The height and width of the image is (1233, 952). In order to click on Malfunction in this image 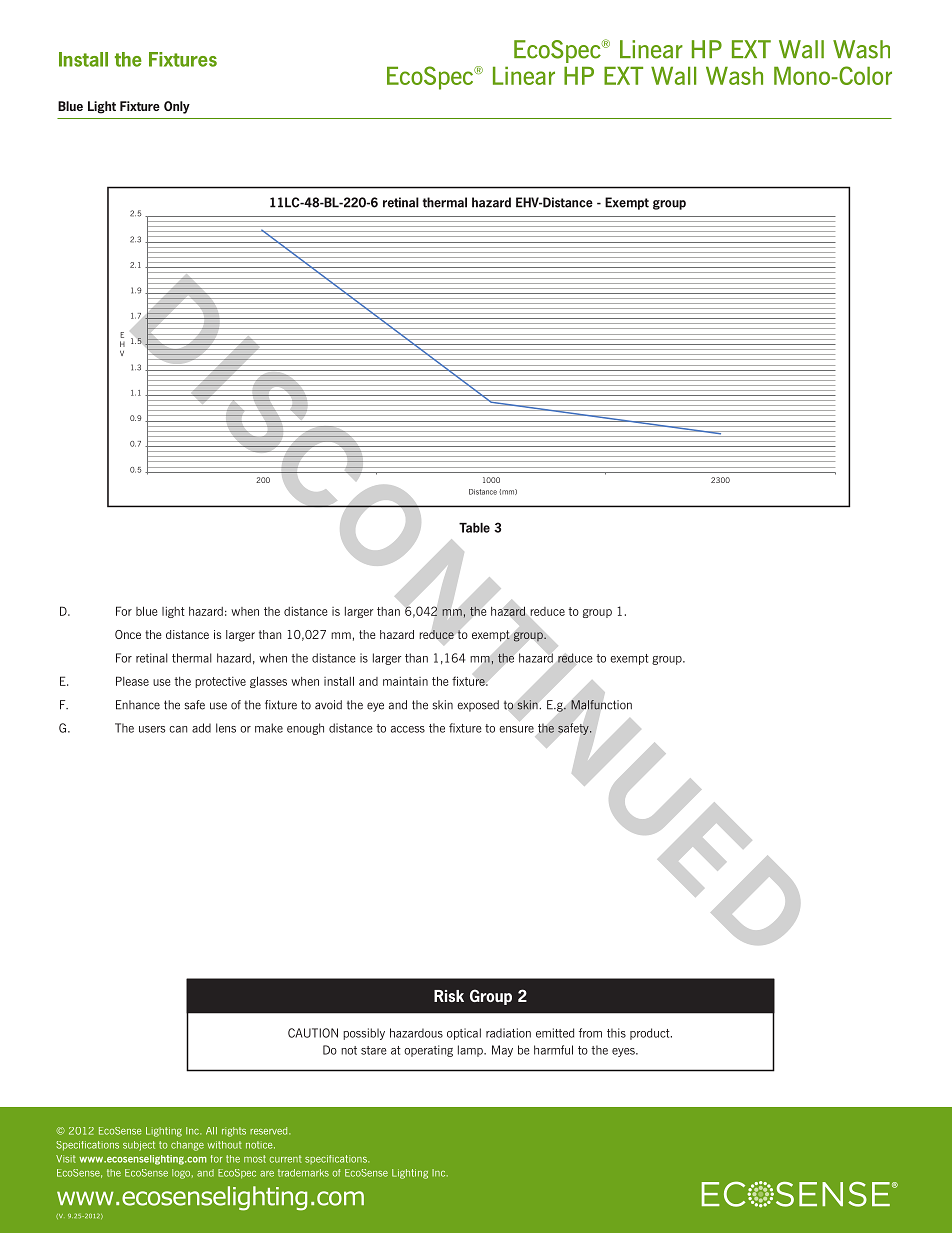, I will do `click(601, 705)`.
